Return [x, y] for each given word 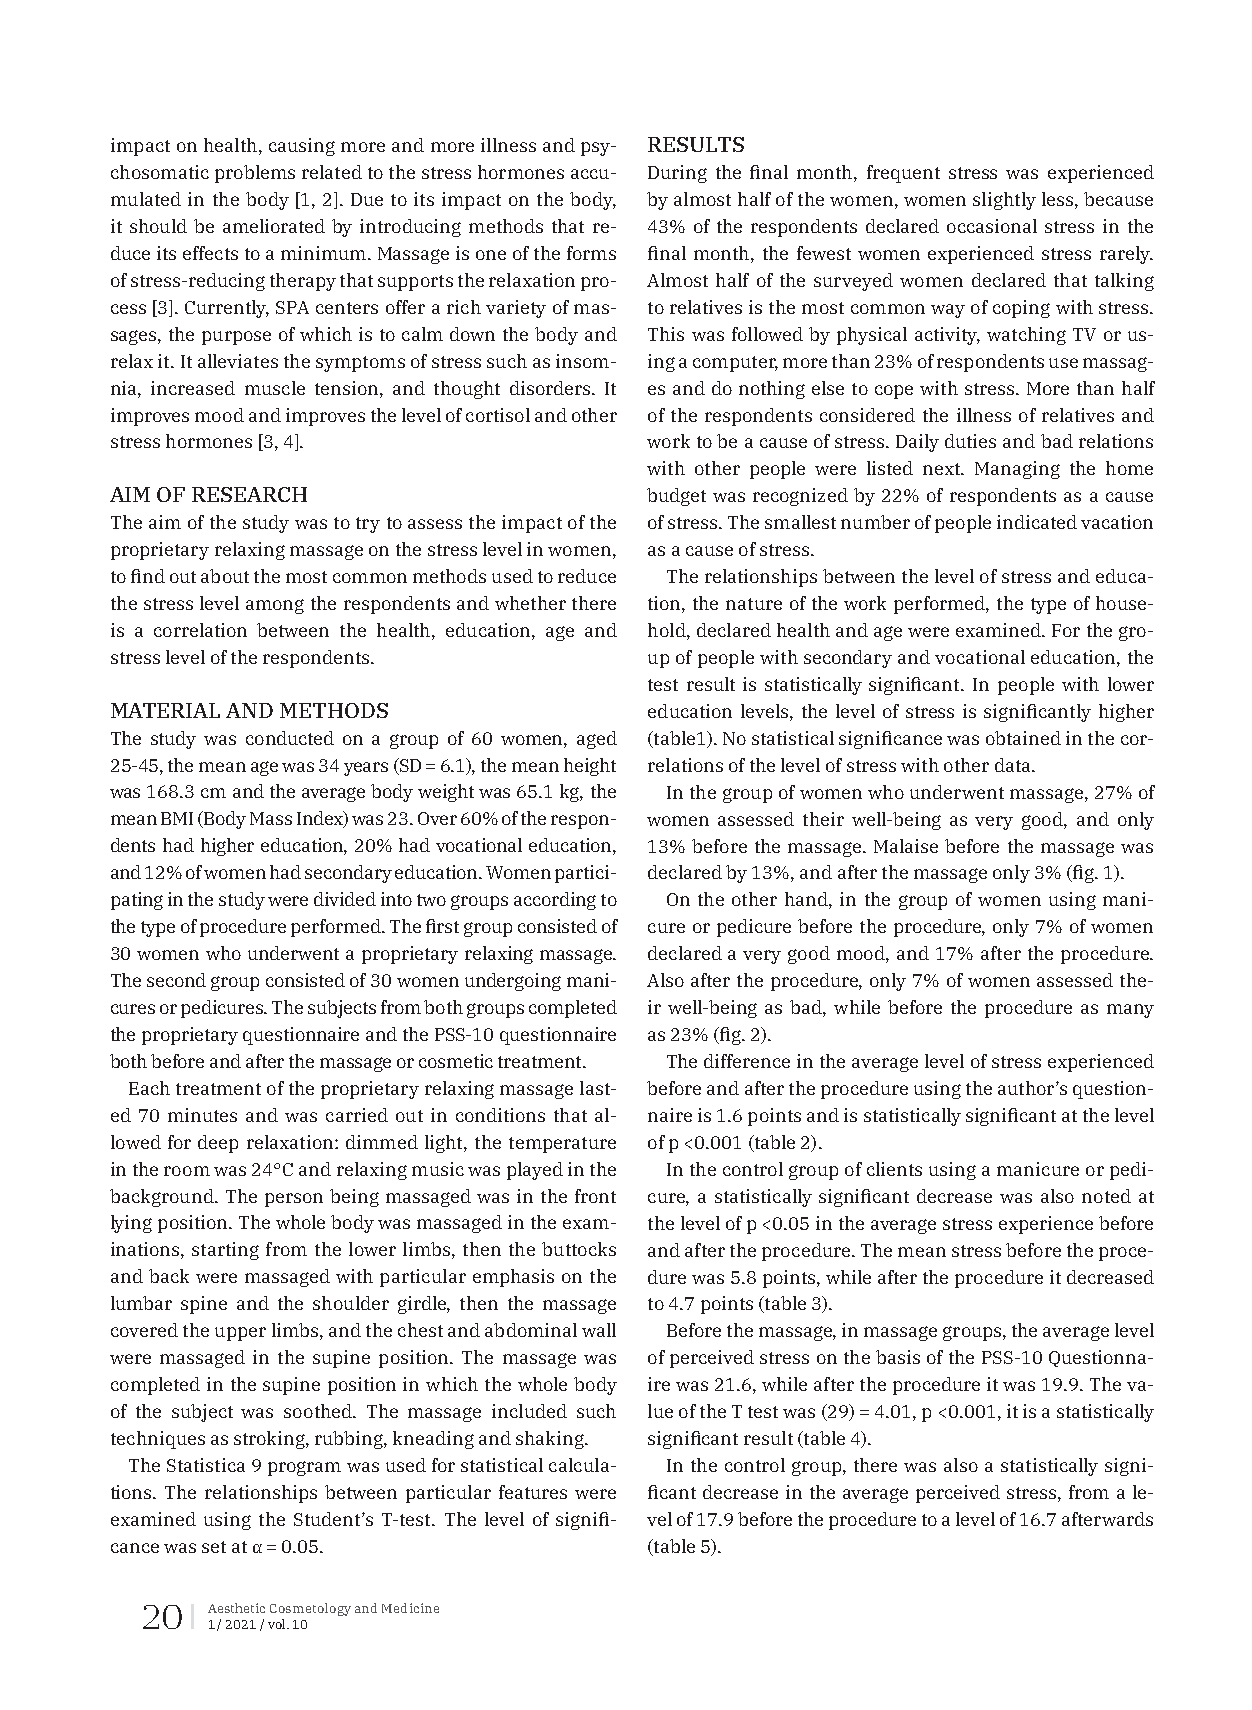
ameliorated [274, 226]
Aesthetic [236, 1608]
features [533, 1492]
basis [898, 1357]
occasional [992, 226]
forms [591, 253]
